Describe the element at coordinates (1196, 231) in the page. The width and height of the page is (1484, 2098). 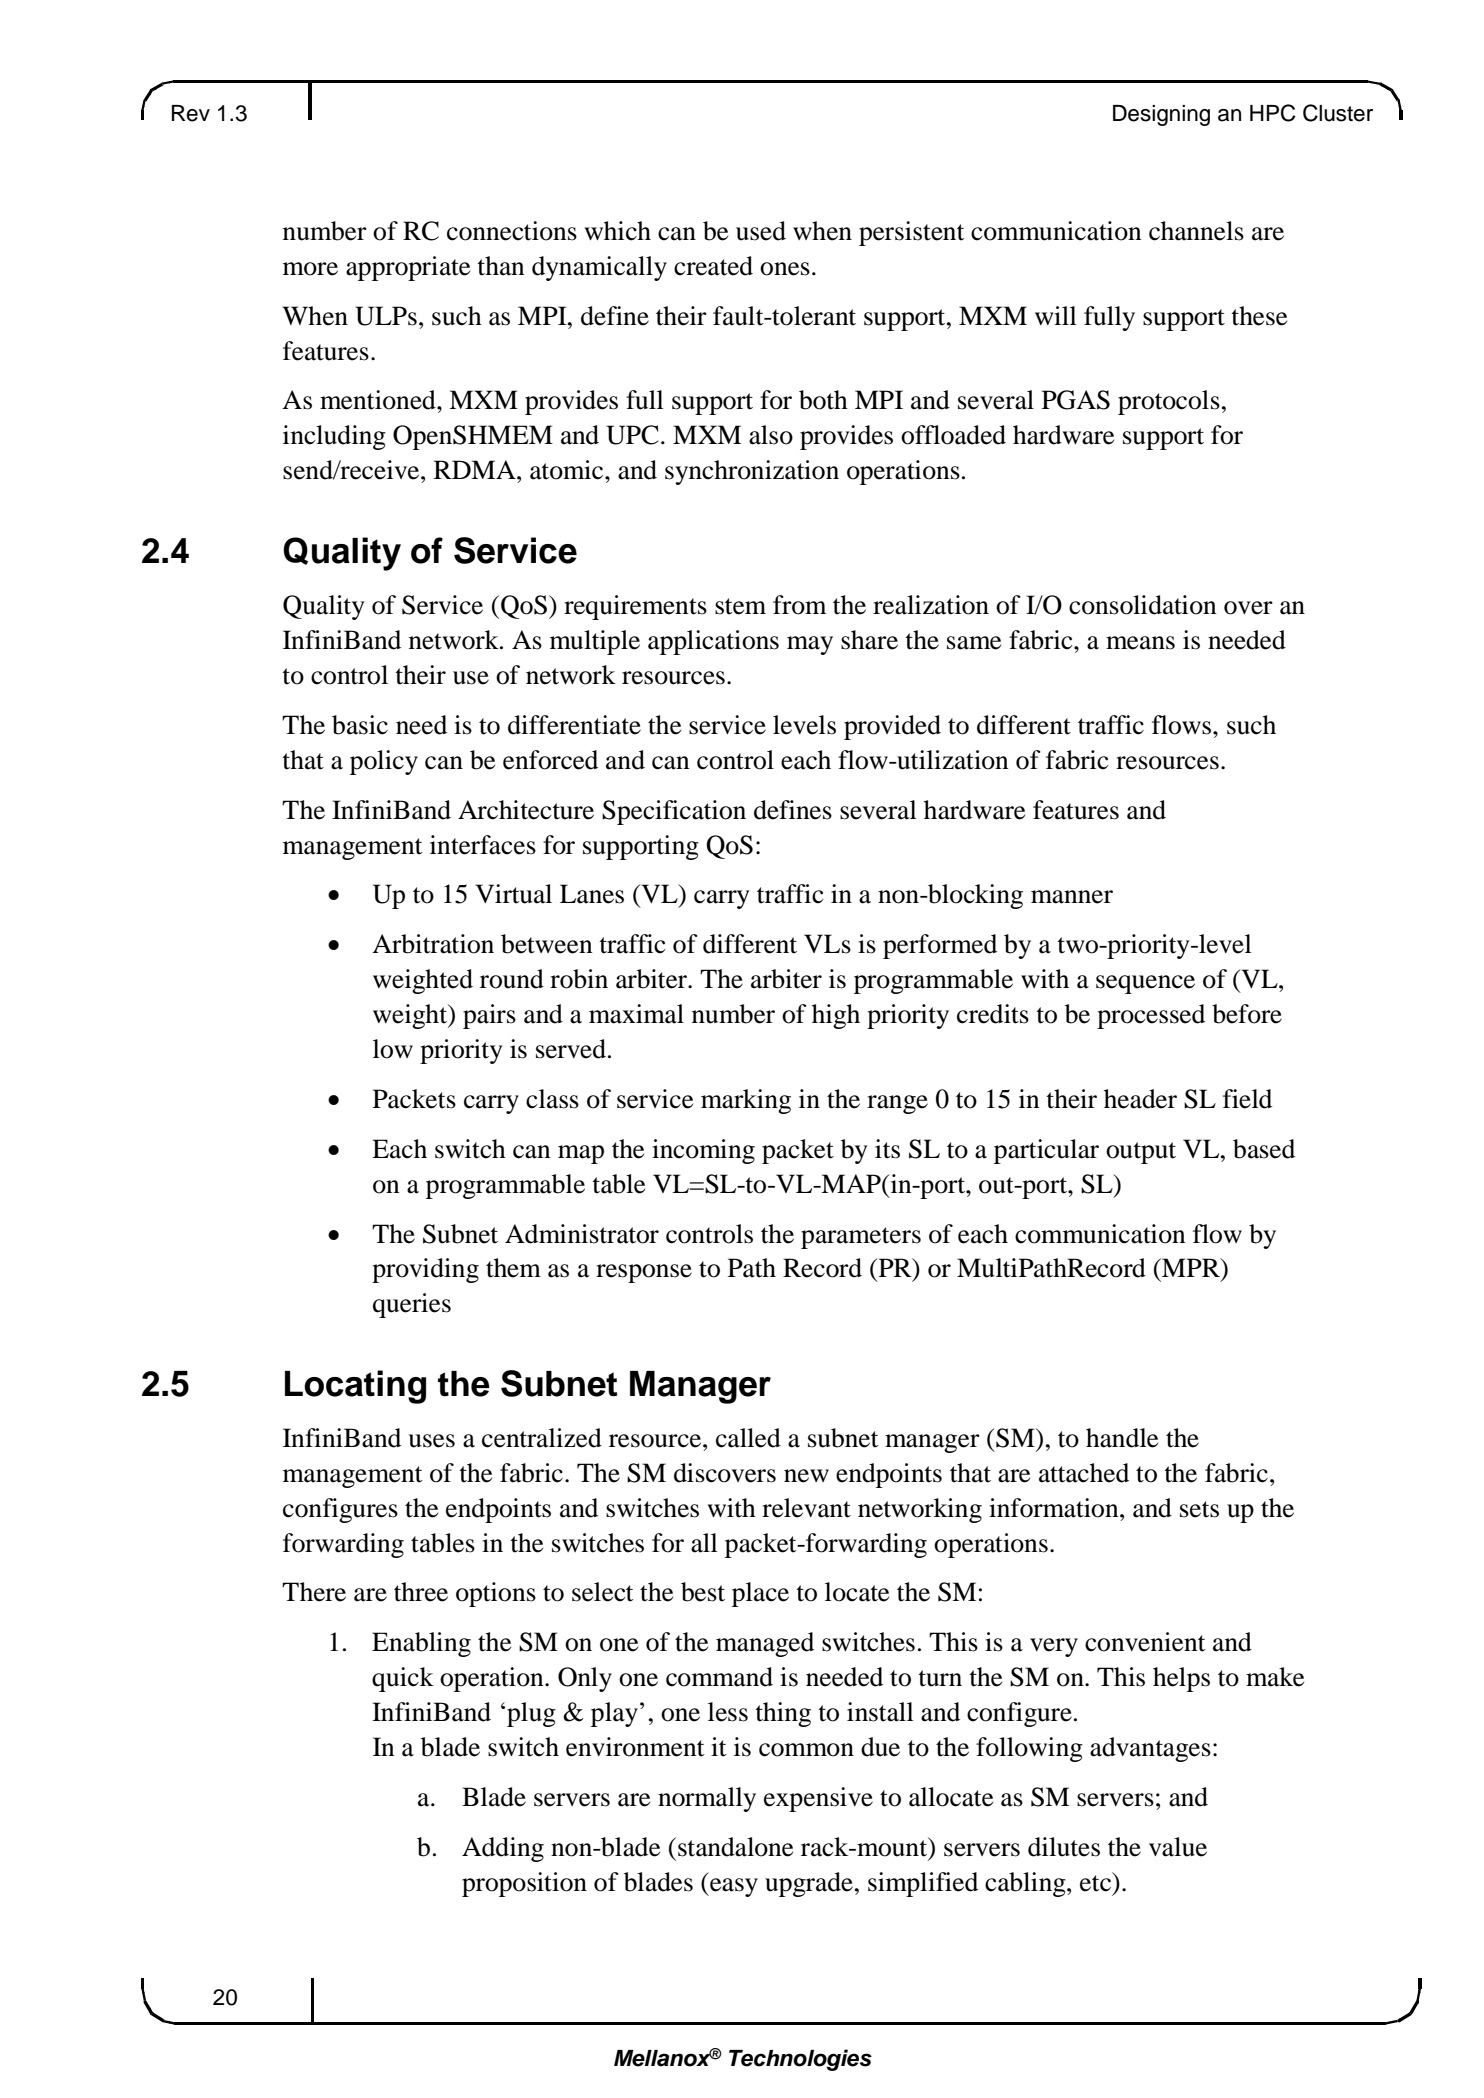
I see `channels` at that location.
